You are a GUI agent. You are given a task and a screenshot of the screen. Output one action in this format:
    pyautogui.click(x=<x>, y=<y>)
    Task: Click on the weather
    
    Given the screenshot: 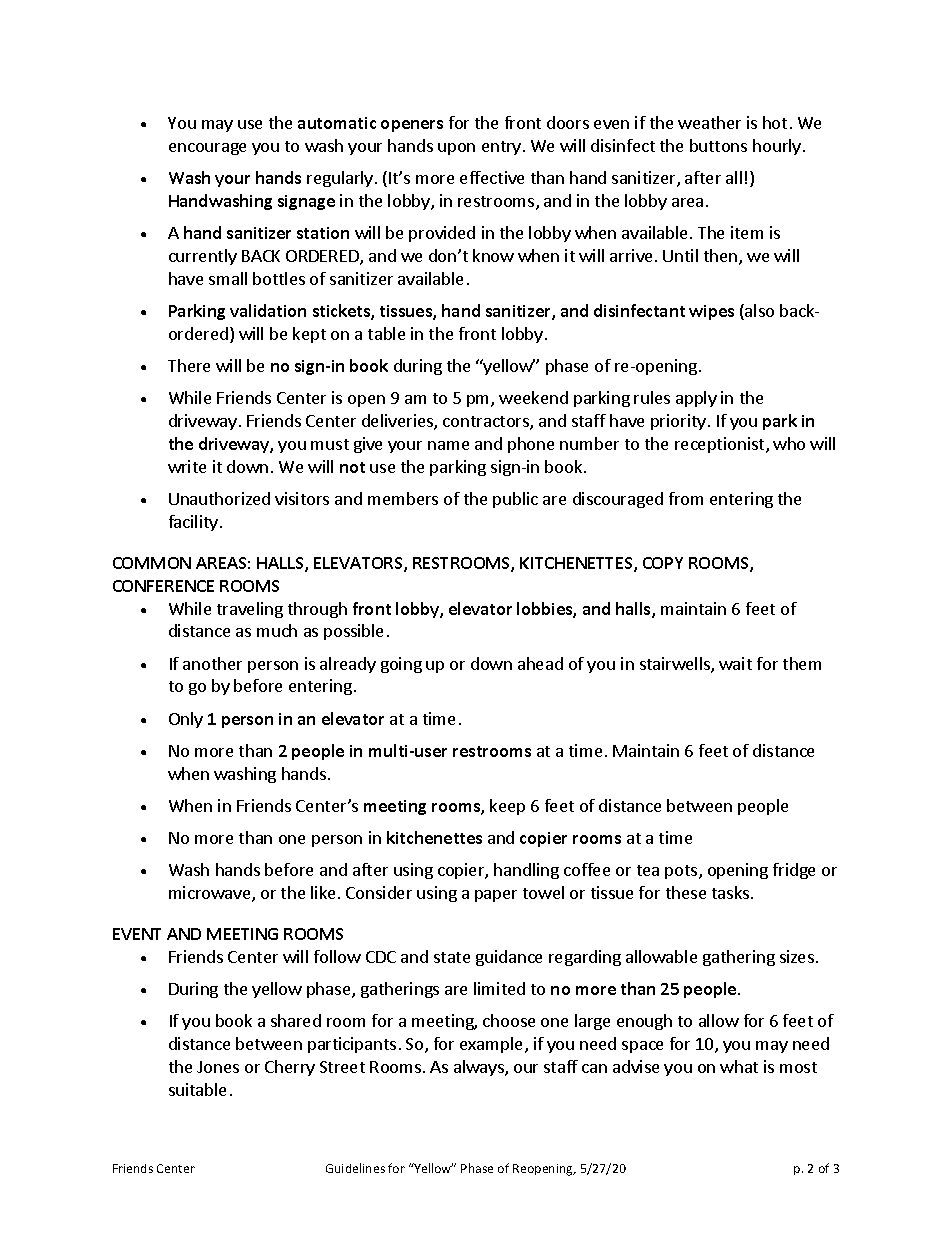 What is the action you would take?
    pyautogui.click(x=709, y=122)
